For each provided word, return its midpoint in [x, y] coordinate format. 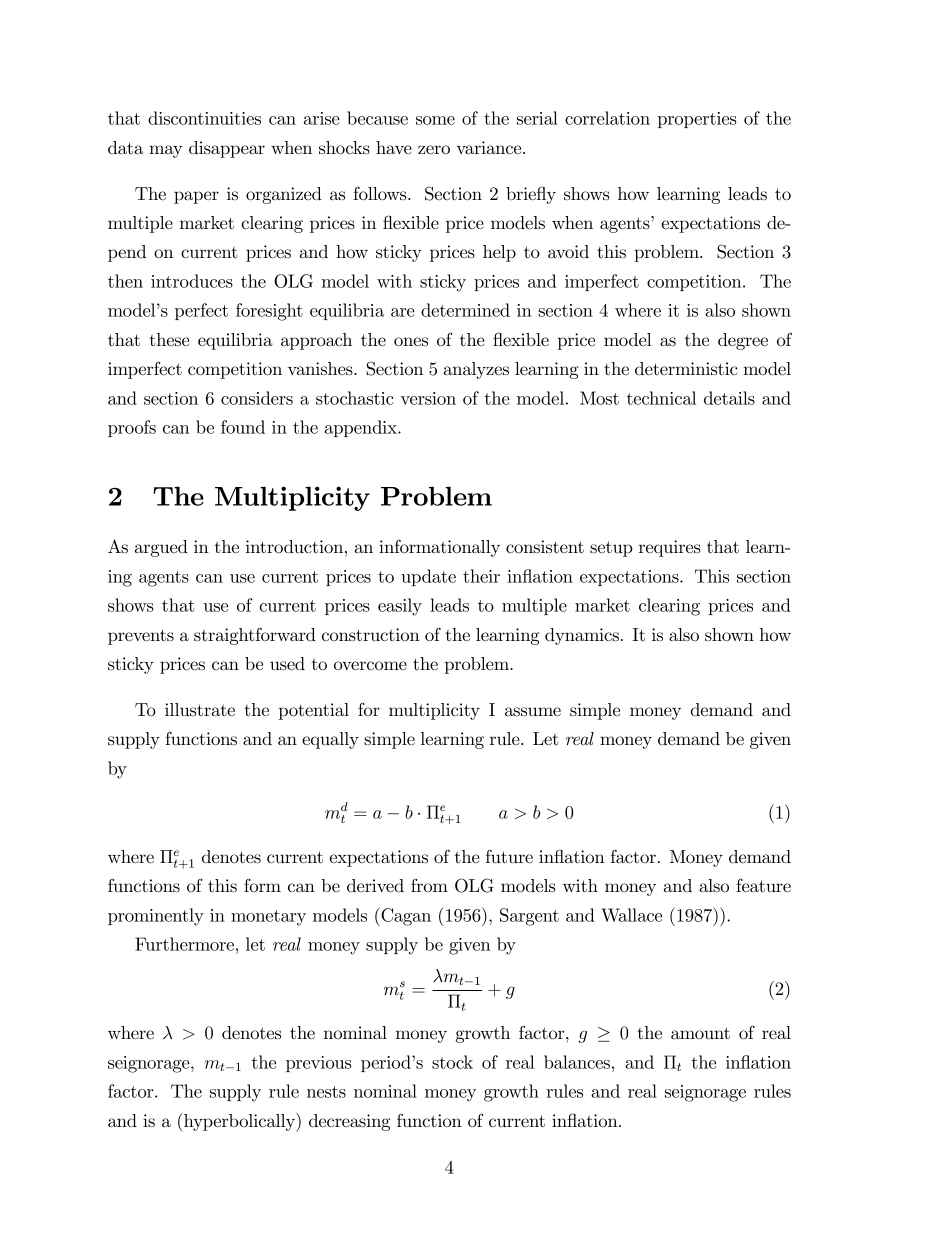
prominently [156, 917]
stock [452, 1062]
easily [400, 607]
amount [700, 1033]
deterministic [686, 369]
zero [434, 150]
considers [257, 398]
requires [670, 548]
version [428, 398]
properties [696, 120]
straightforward [255, 636]
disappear [227, 149]
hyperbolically [240, 1122]
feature [763, 885]
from [429, 885]
